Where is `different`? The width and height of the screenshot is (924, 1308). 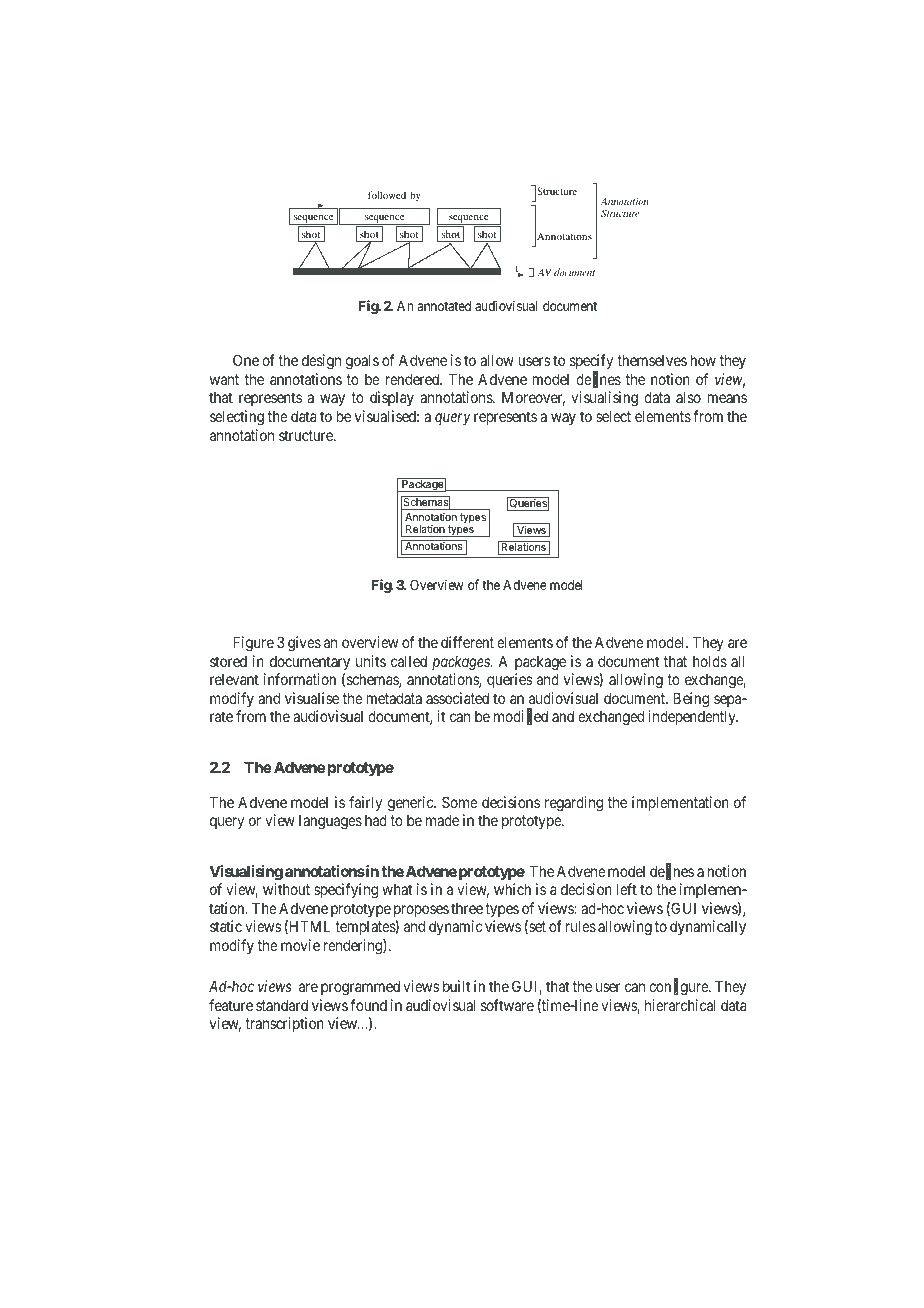
different is located at coordinates (467, 642).
